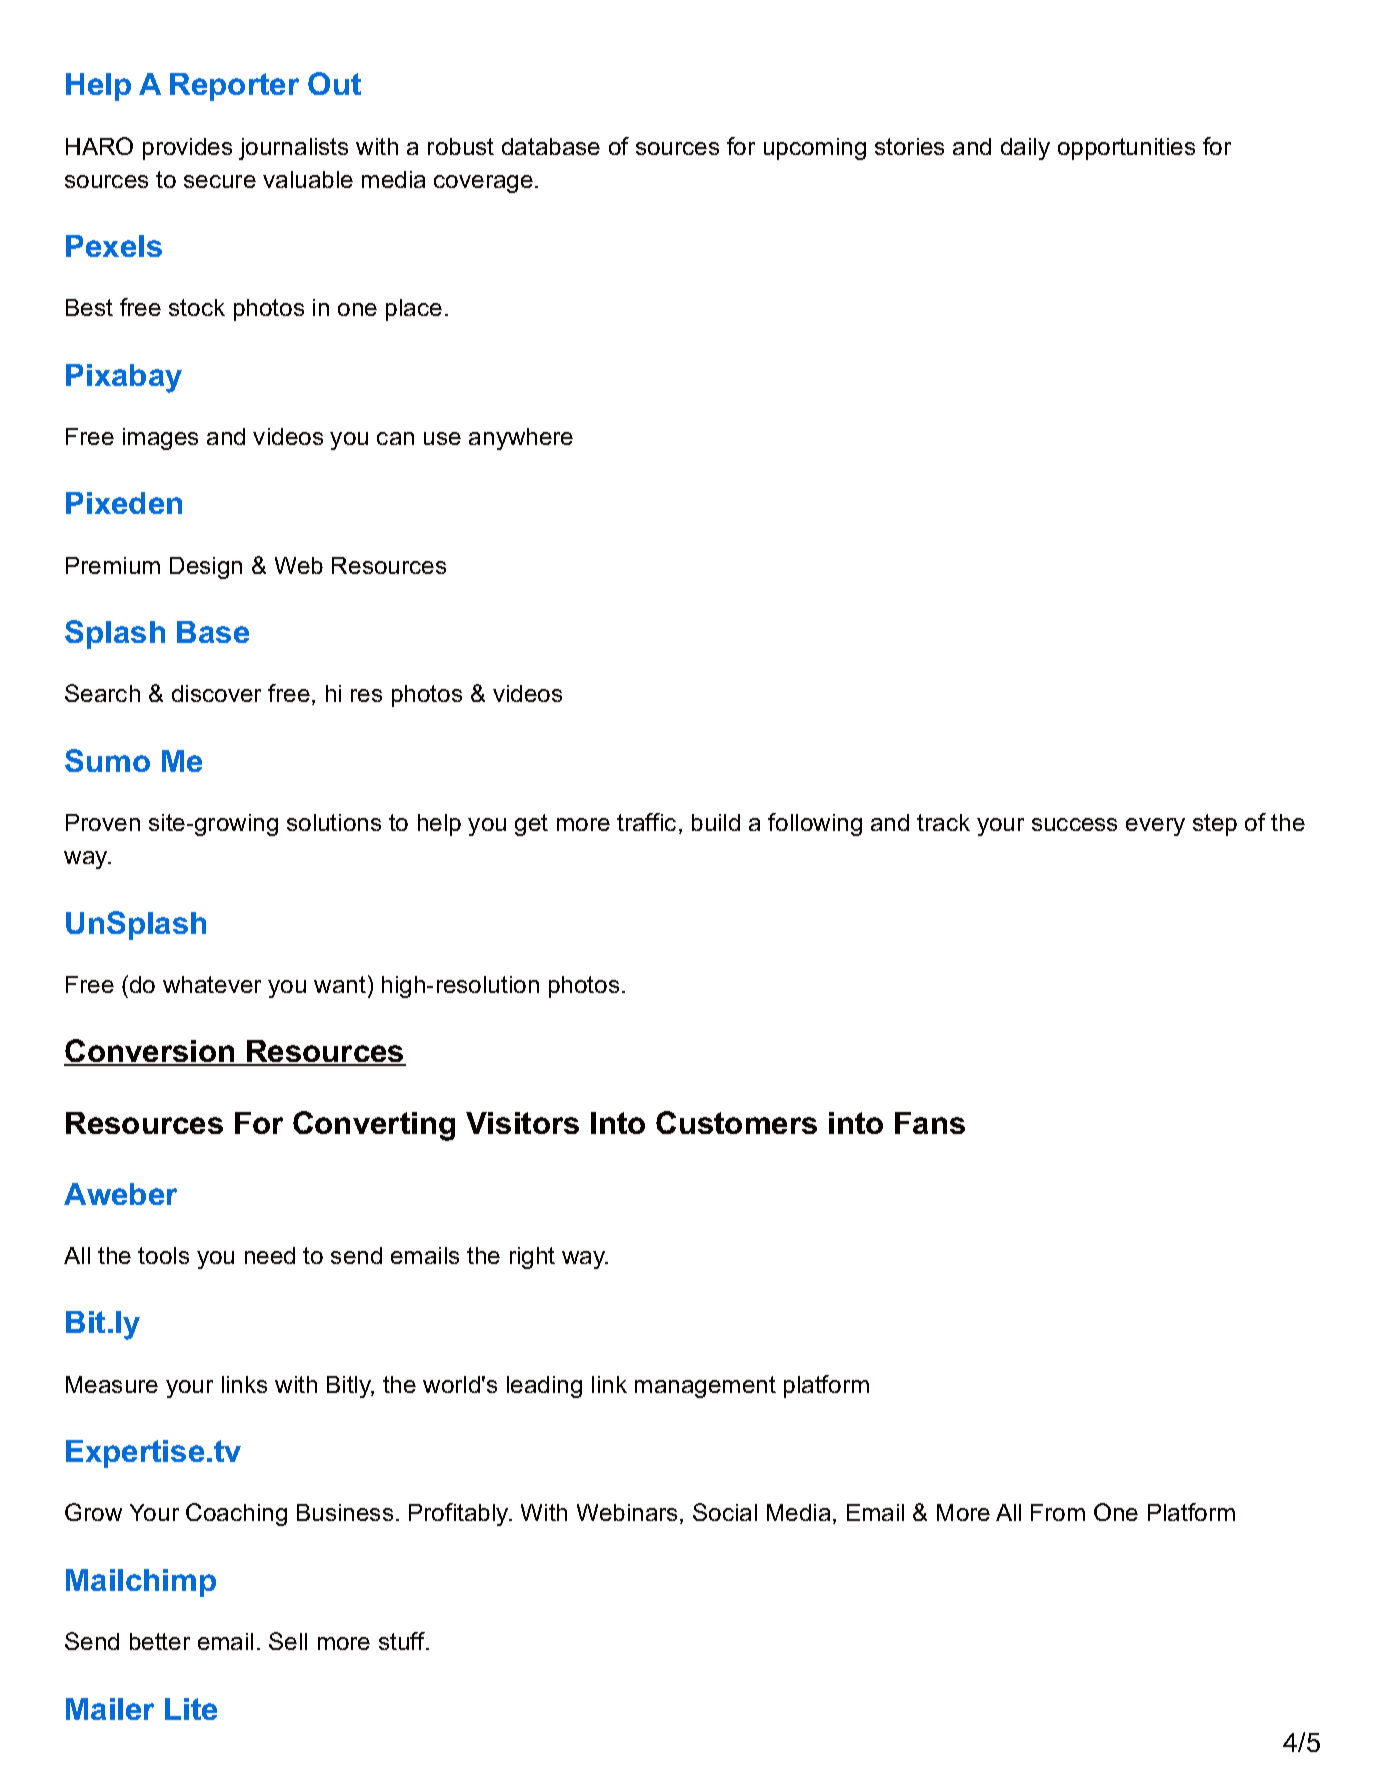  I want to click on anywhere, so click(521, 439).
